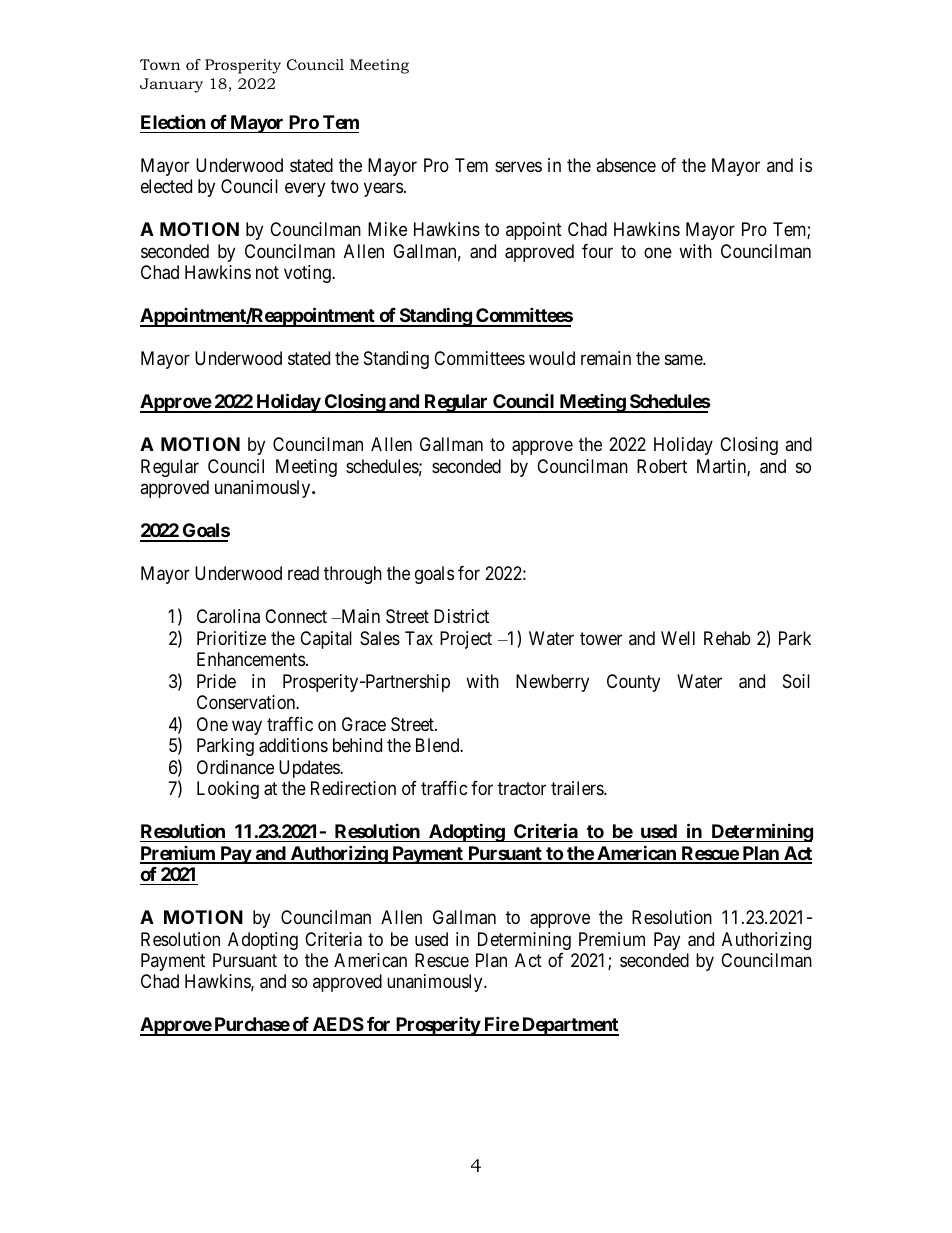  I want to click on Pride, so click(216, 681).
